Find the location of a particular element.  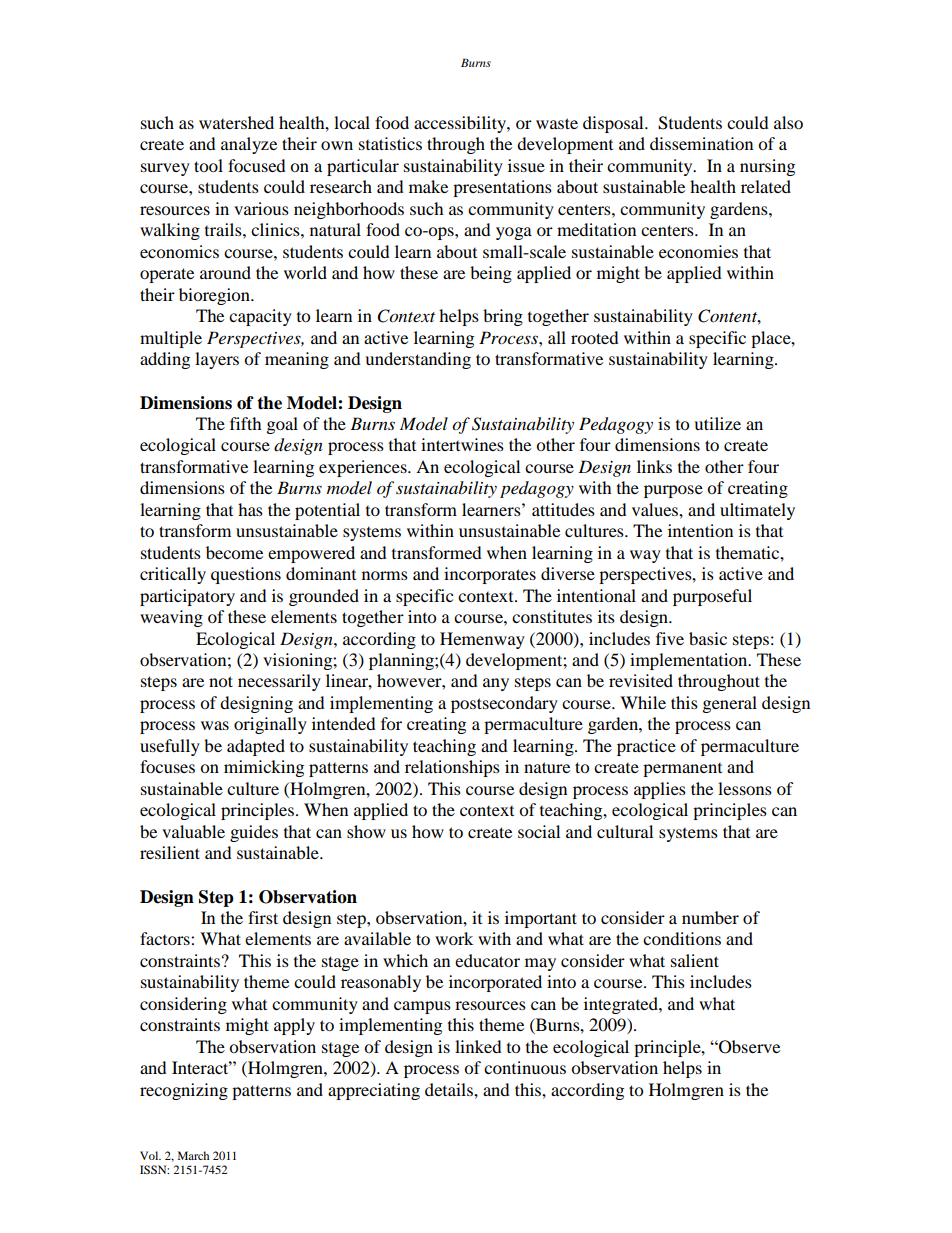

basic is located at coordinates (708, 638).
